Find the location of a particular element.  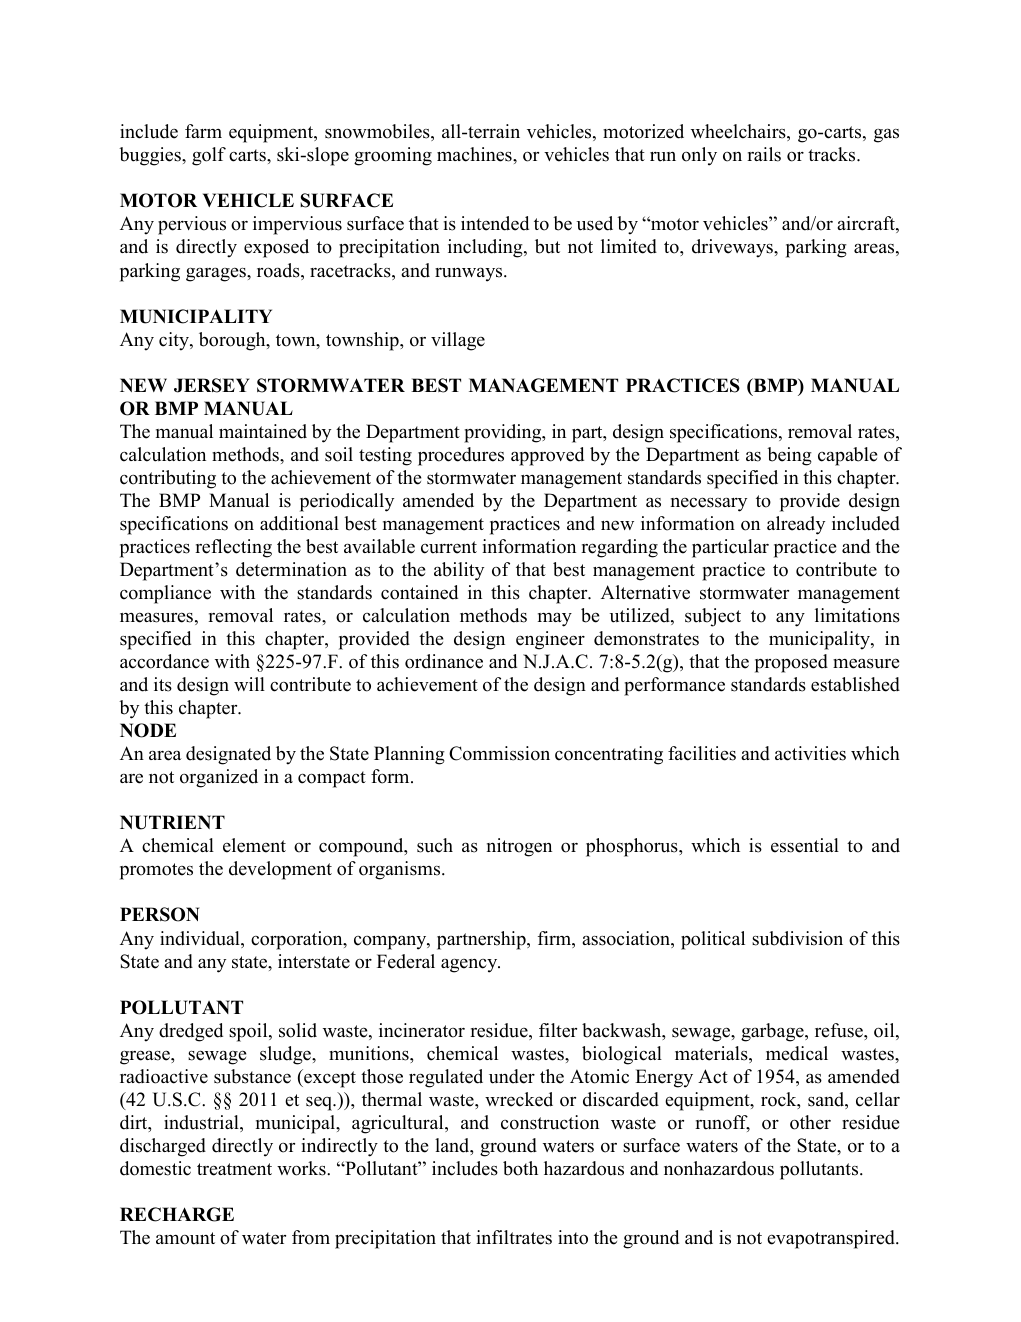

proposed is located at coordinates (791, 663).
